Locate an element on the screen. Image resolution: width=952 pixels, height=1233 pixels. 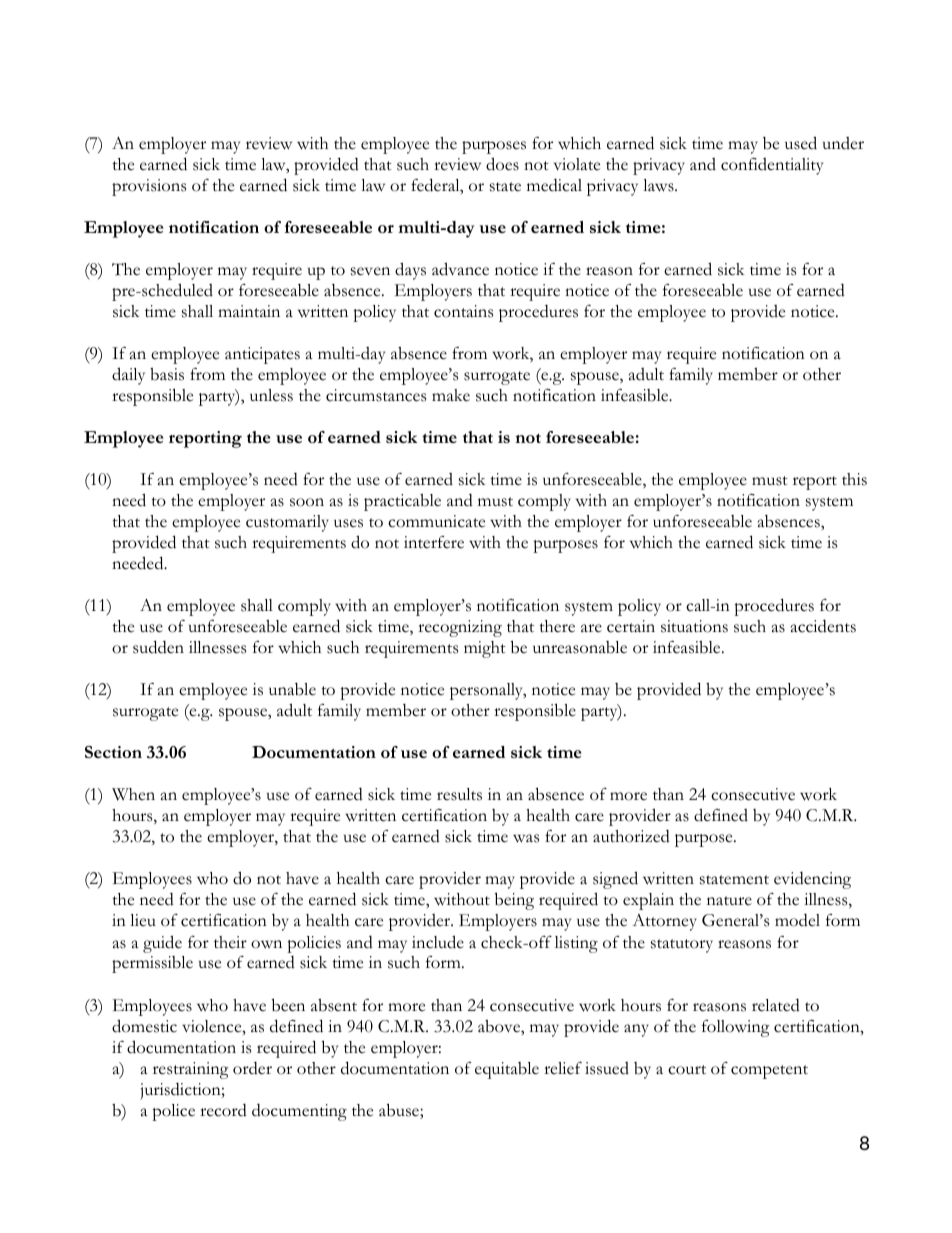
customarily is located at coordinates (287, 523).
